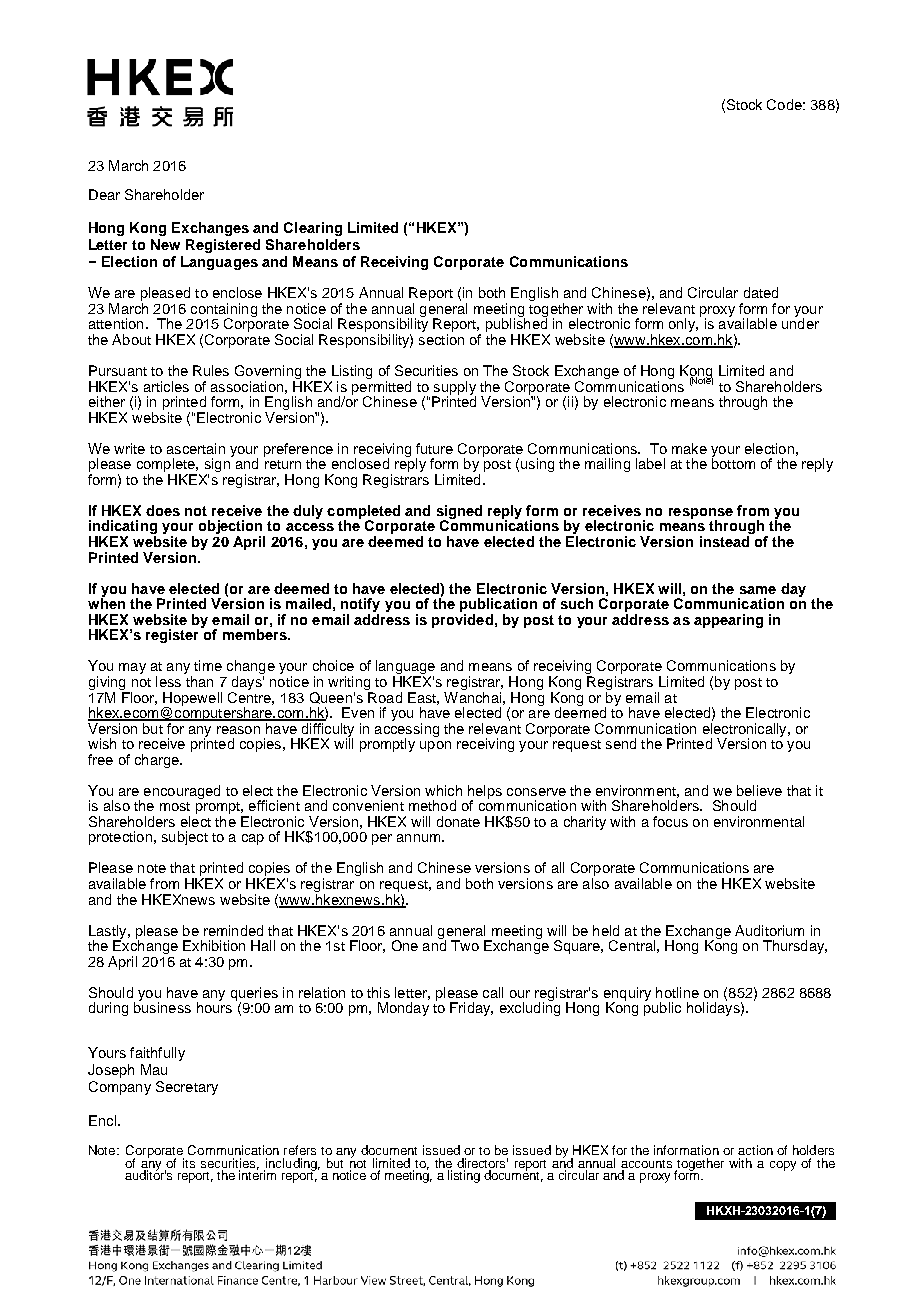  Describe the element at coordinates (761, 292) in the page. I see `dated` at that location.
